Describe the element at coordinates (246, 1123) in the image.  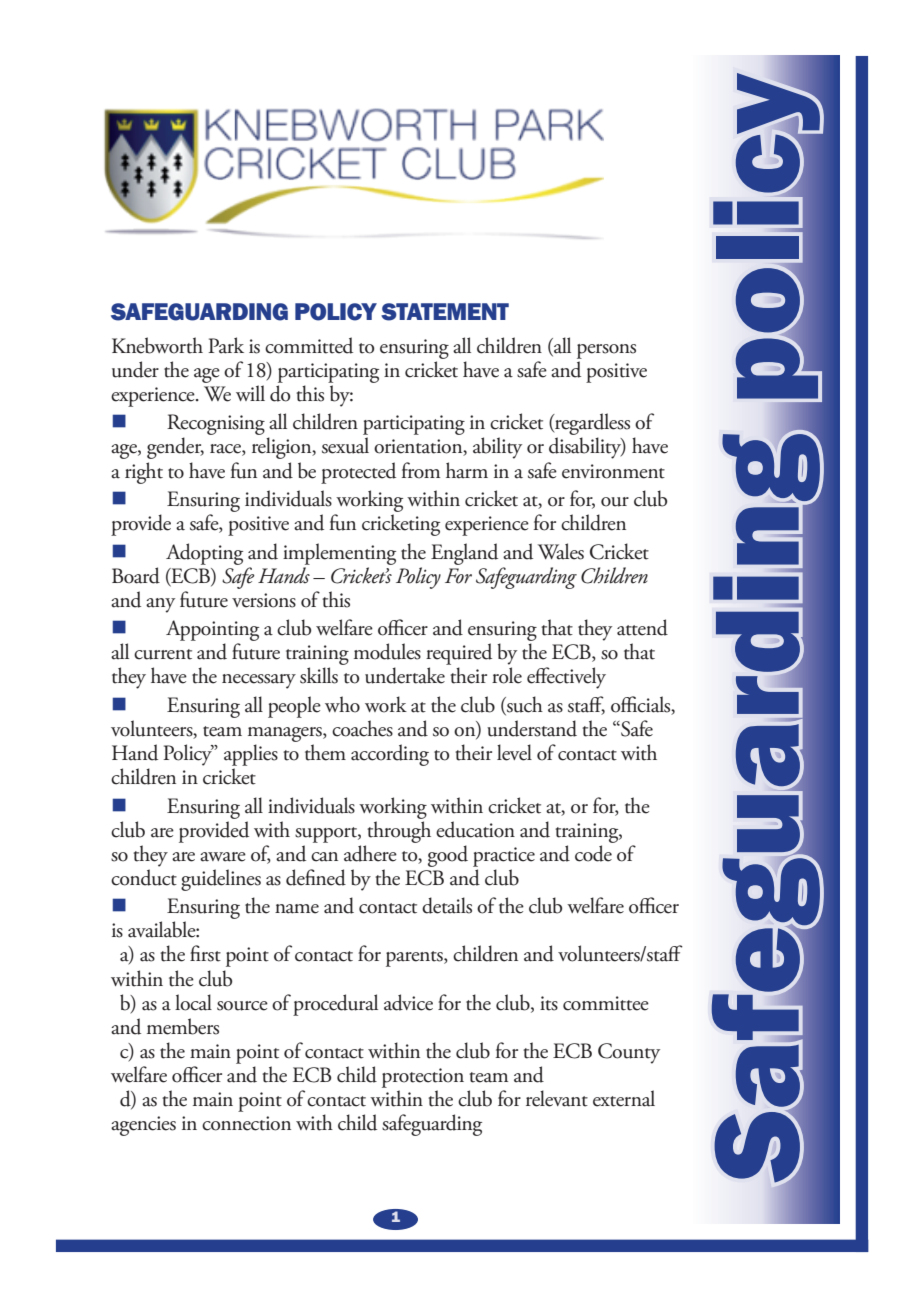
I see `connection` at that location.
